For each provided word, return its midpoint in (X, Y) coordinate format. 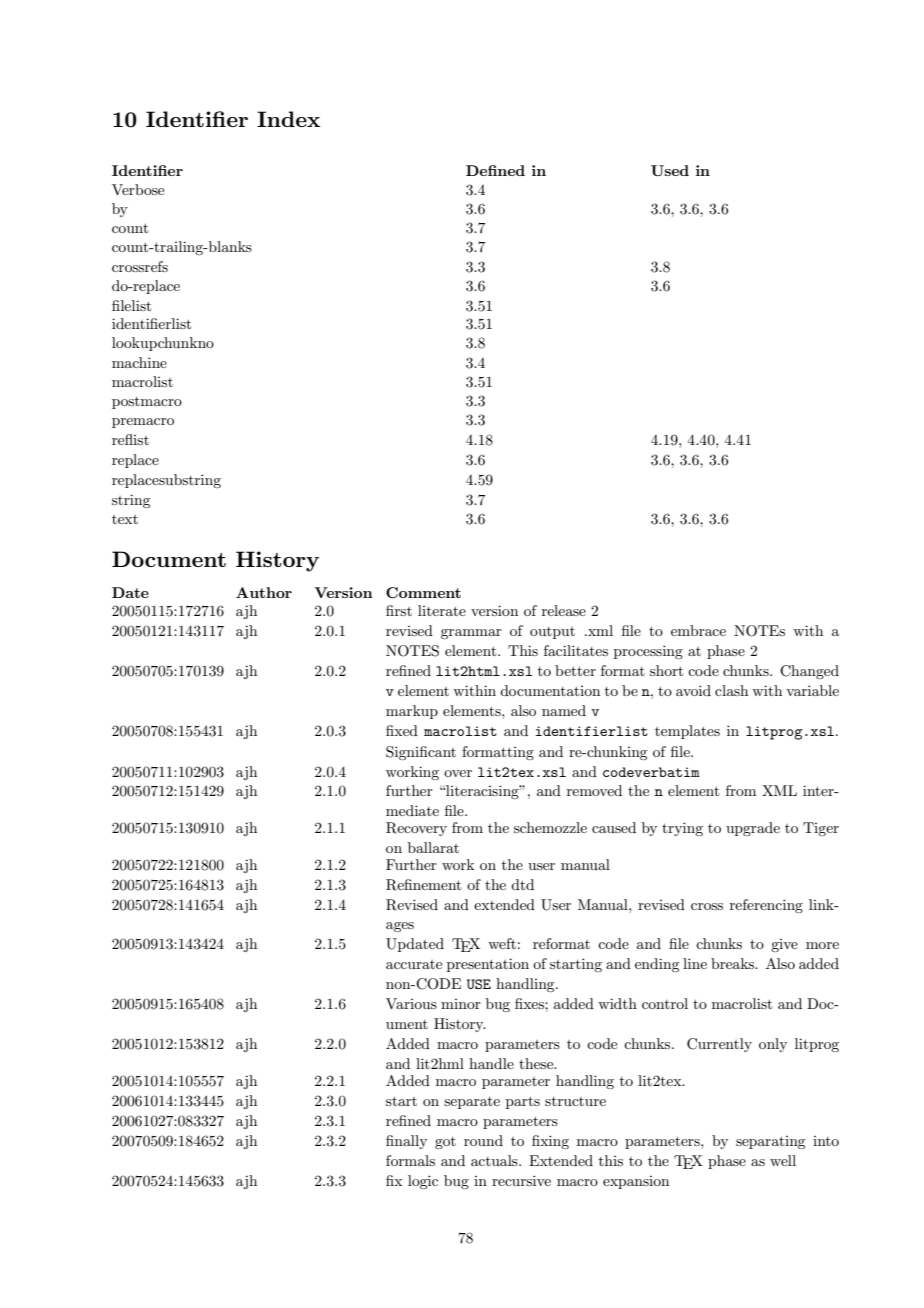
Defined (495, 170)
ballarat (433, 847)
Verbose (138, 189)
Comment (423, 592)
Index (288, 119)
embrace (698, 630)
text (125, 519)
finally (406, 1142)
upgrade (753, 829)
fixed (402, 730)
